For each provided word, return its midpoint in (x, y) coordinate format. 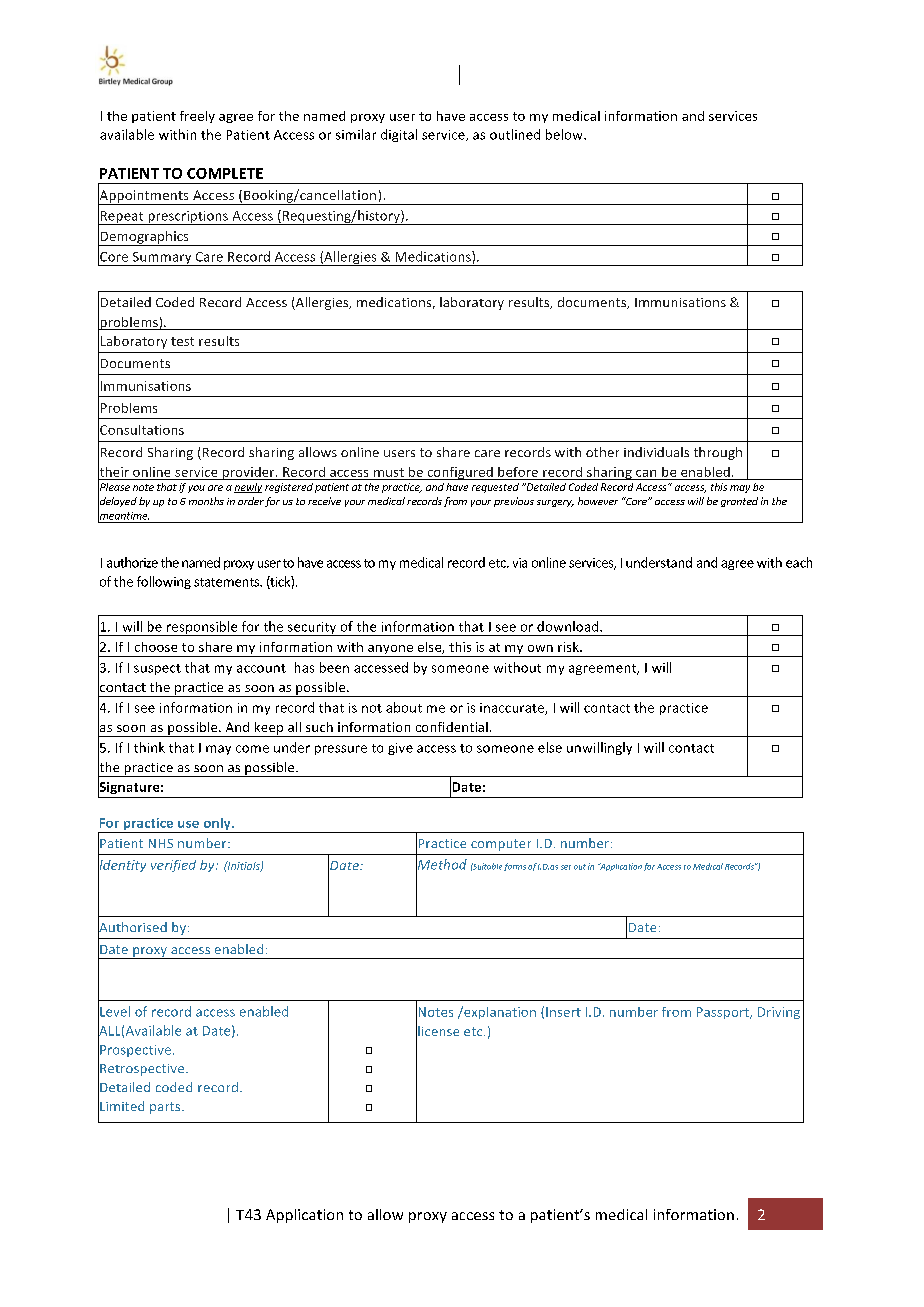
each (799, 562)
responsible (202, 628)
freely (197, 117)
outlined (515, 134)
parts (166, 1108)
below (565, 134)
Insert (563, 1012)
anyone (391, 651)
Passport (724, 1013)
